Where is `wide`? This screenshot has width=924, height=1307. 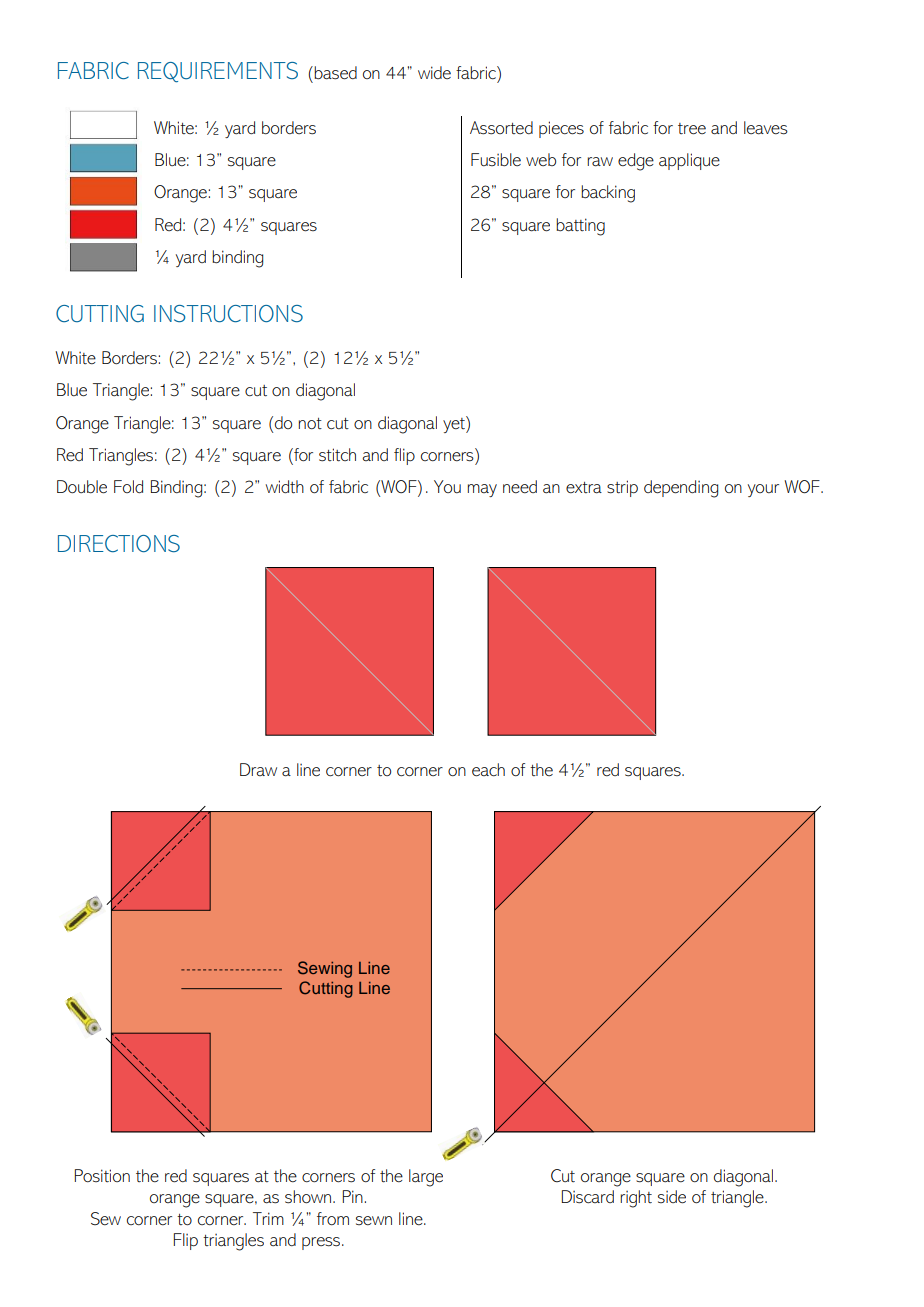
wide is located at coordinates (434, 72).
